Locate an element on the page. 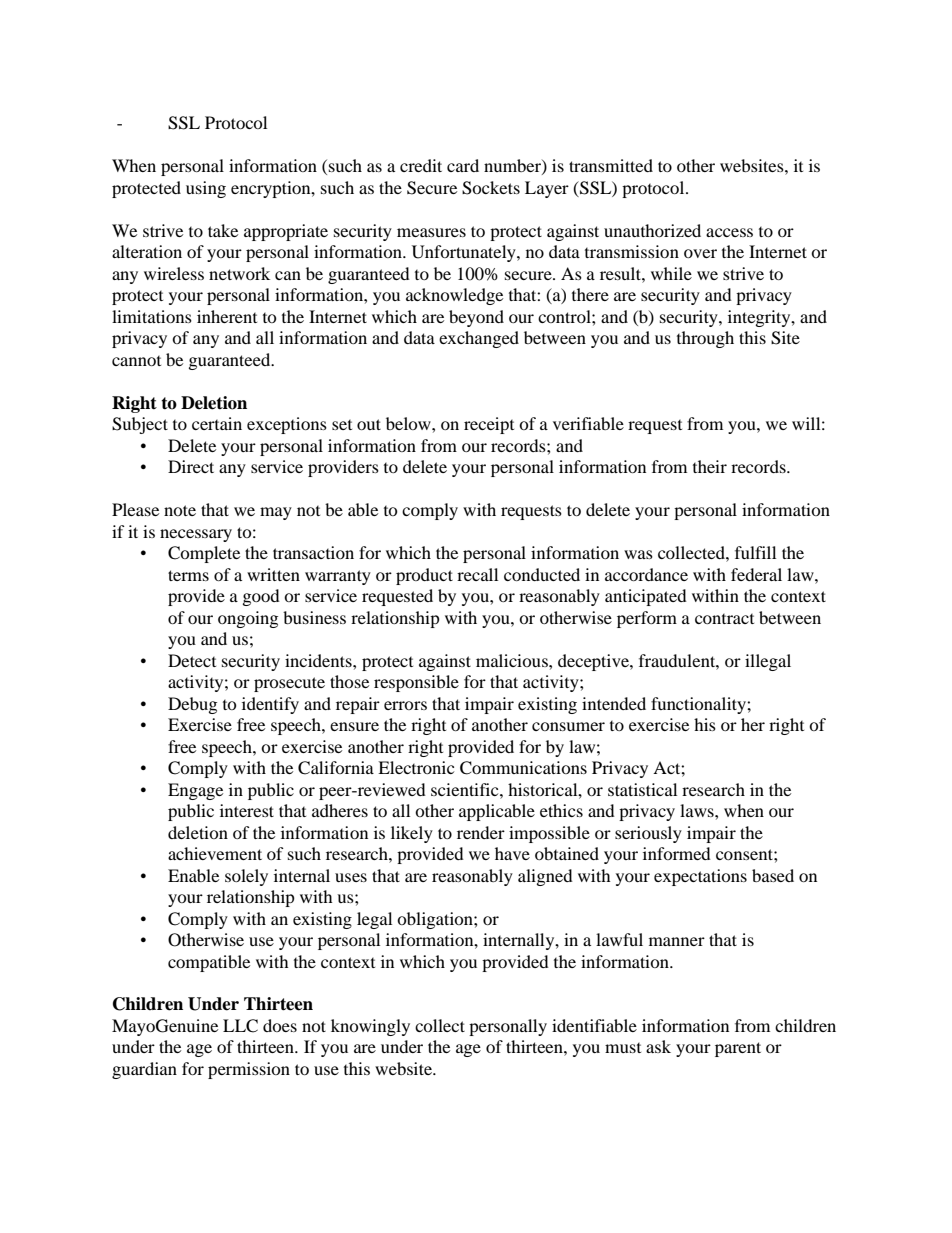 This image has width=952, height=1233. ask is located at coordinates (658, 1046).
